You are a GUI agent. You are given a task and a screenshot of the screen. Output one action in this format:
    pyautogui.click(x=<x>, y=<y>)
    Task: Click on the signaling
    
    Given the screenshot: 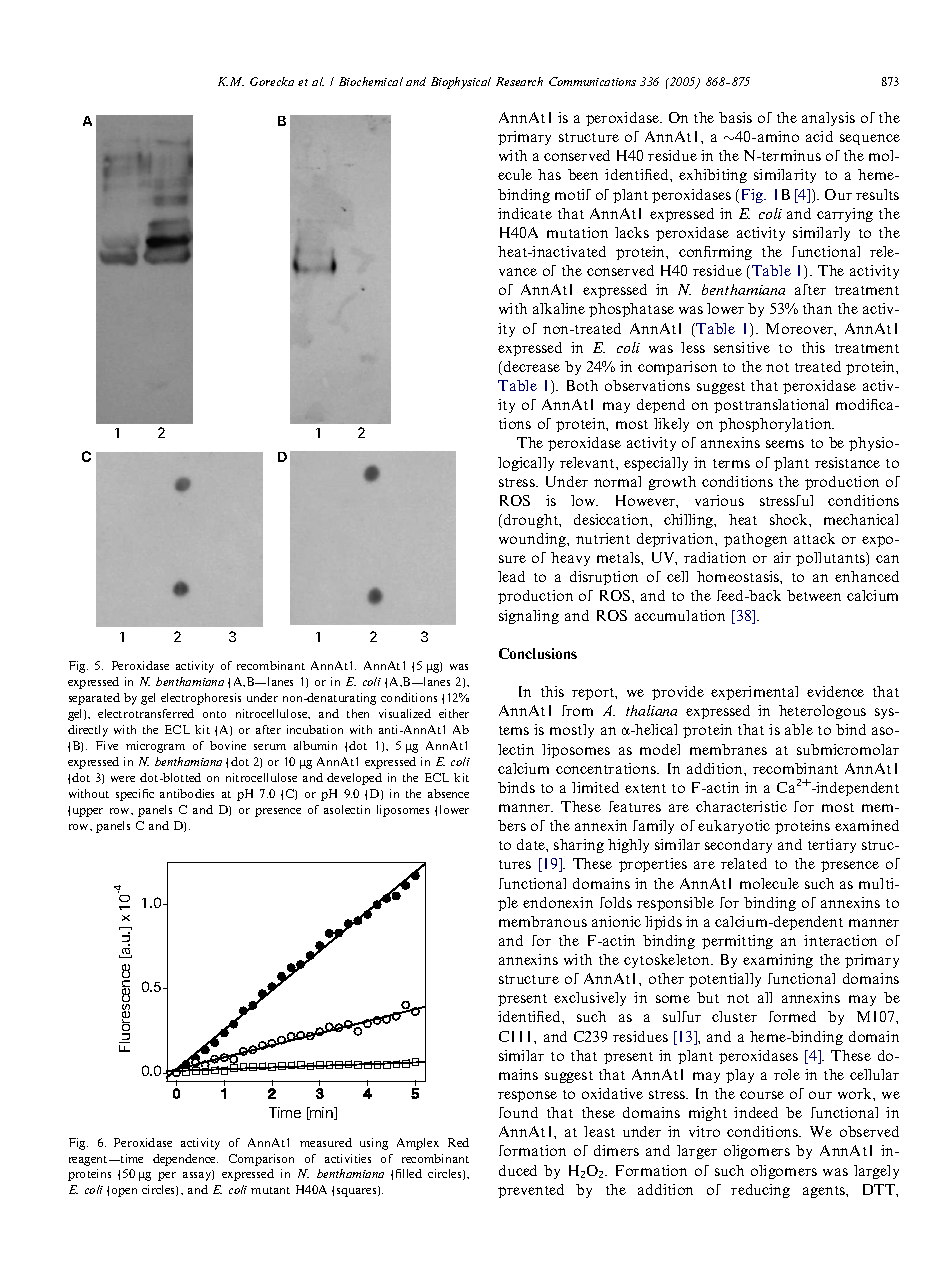 What is the action you would take?
    pyautogui.click(x=529, y=617)
